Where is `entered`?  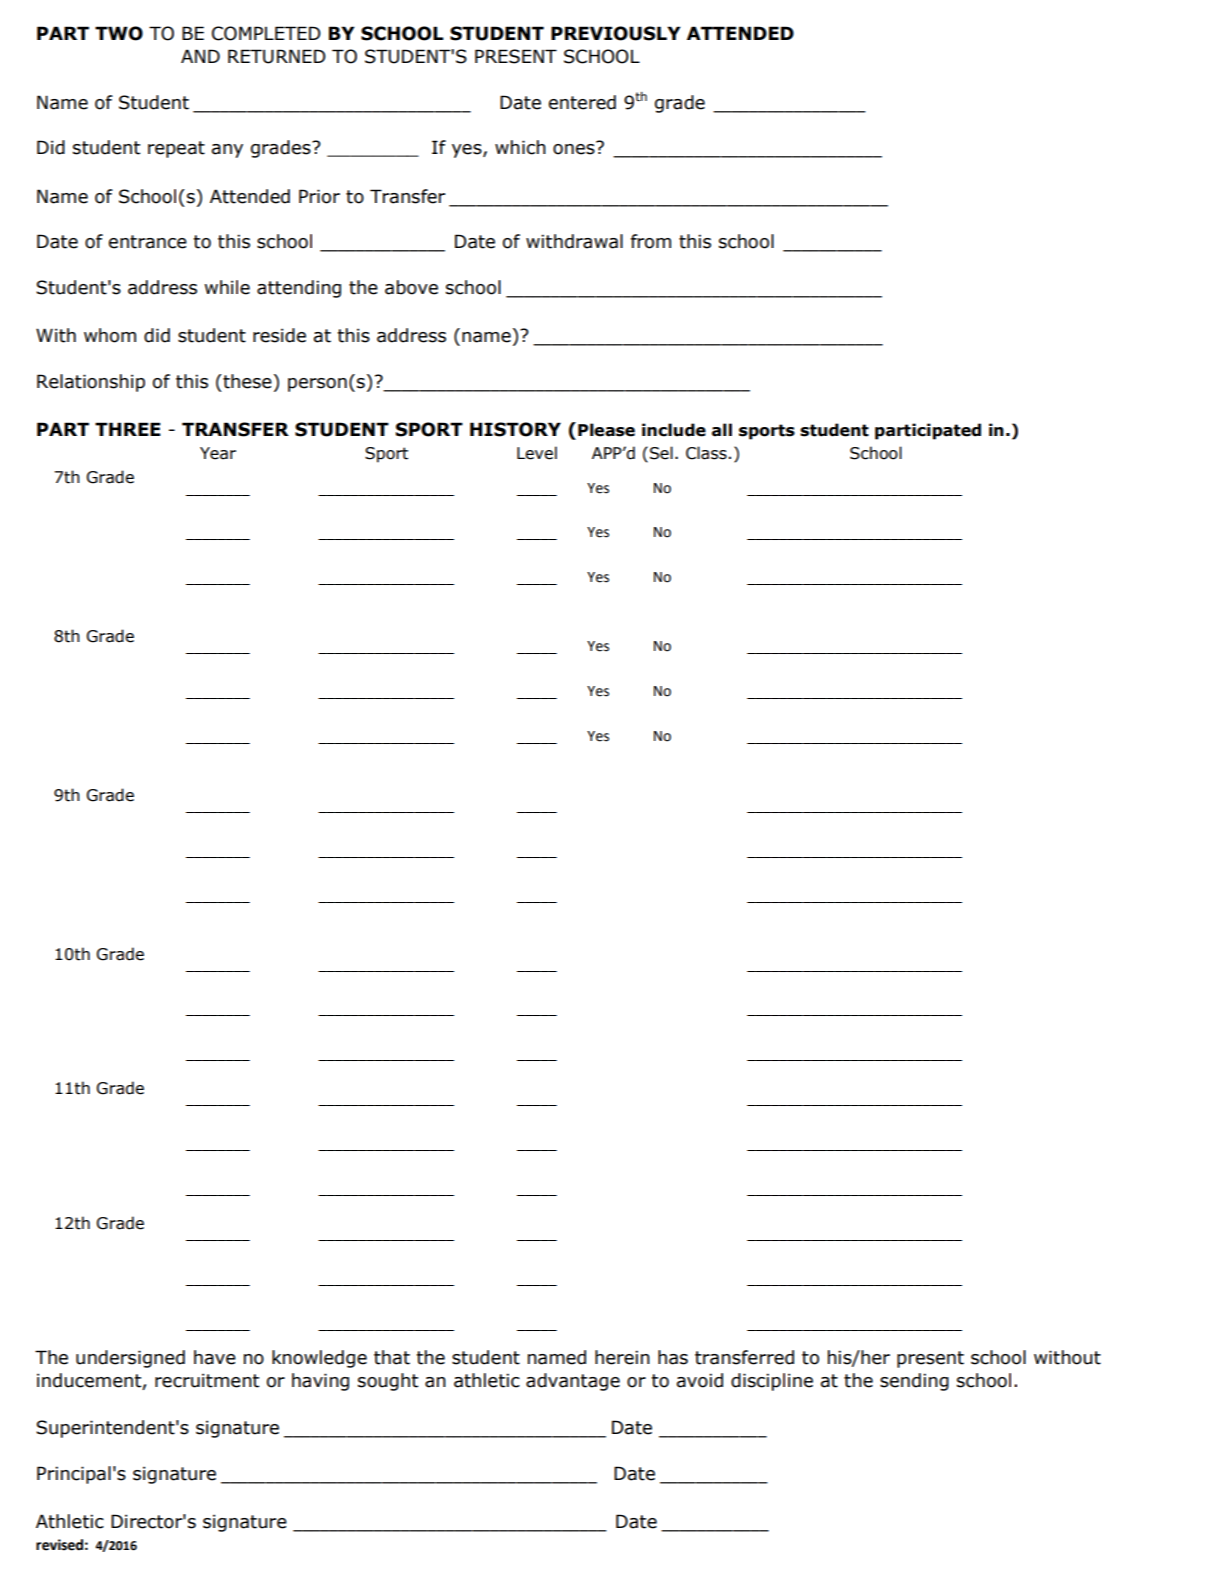
entered is located at coordinates (582, 102).
